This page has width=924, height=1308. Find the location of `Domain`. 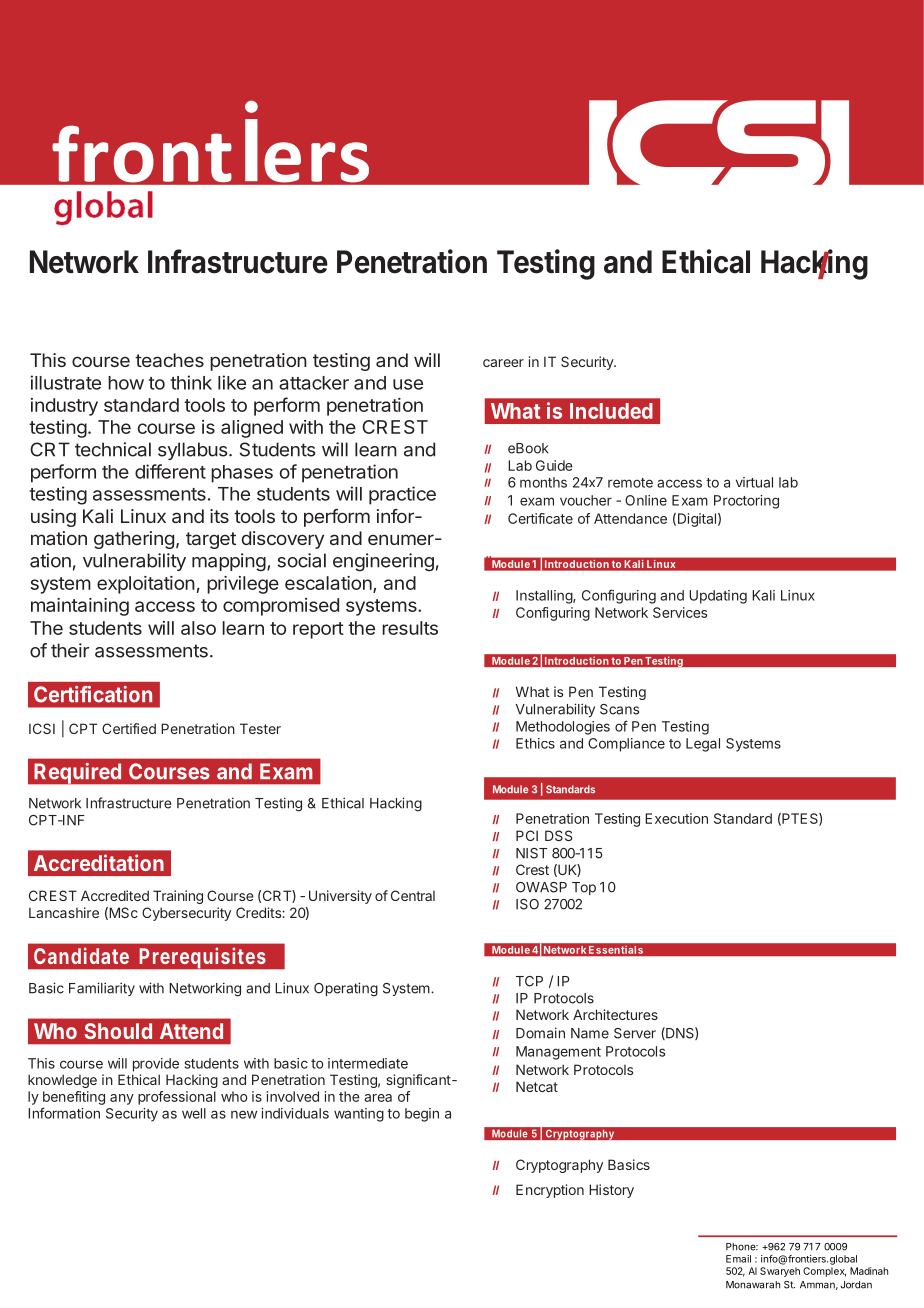

Domain is located at coordinates (540, 1033).
